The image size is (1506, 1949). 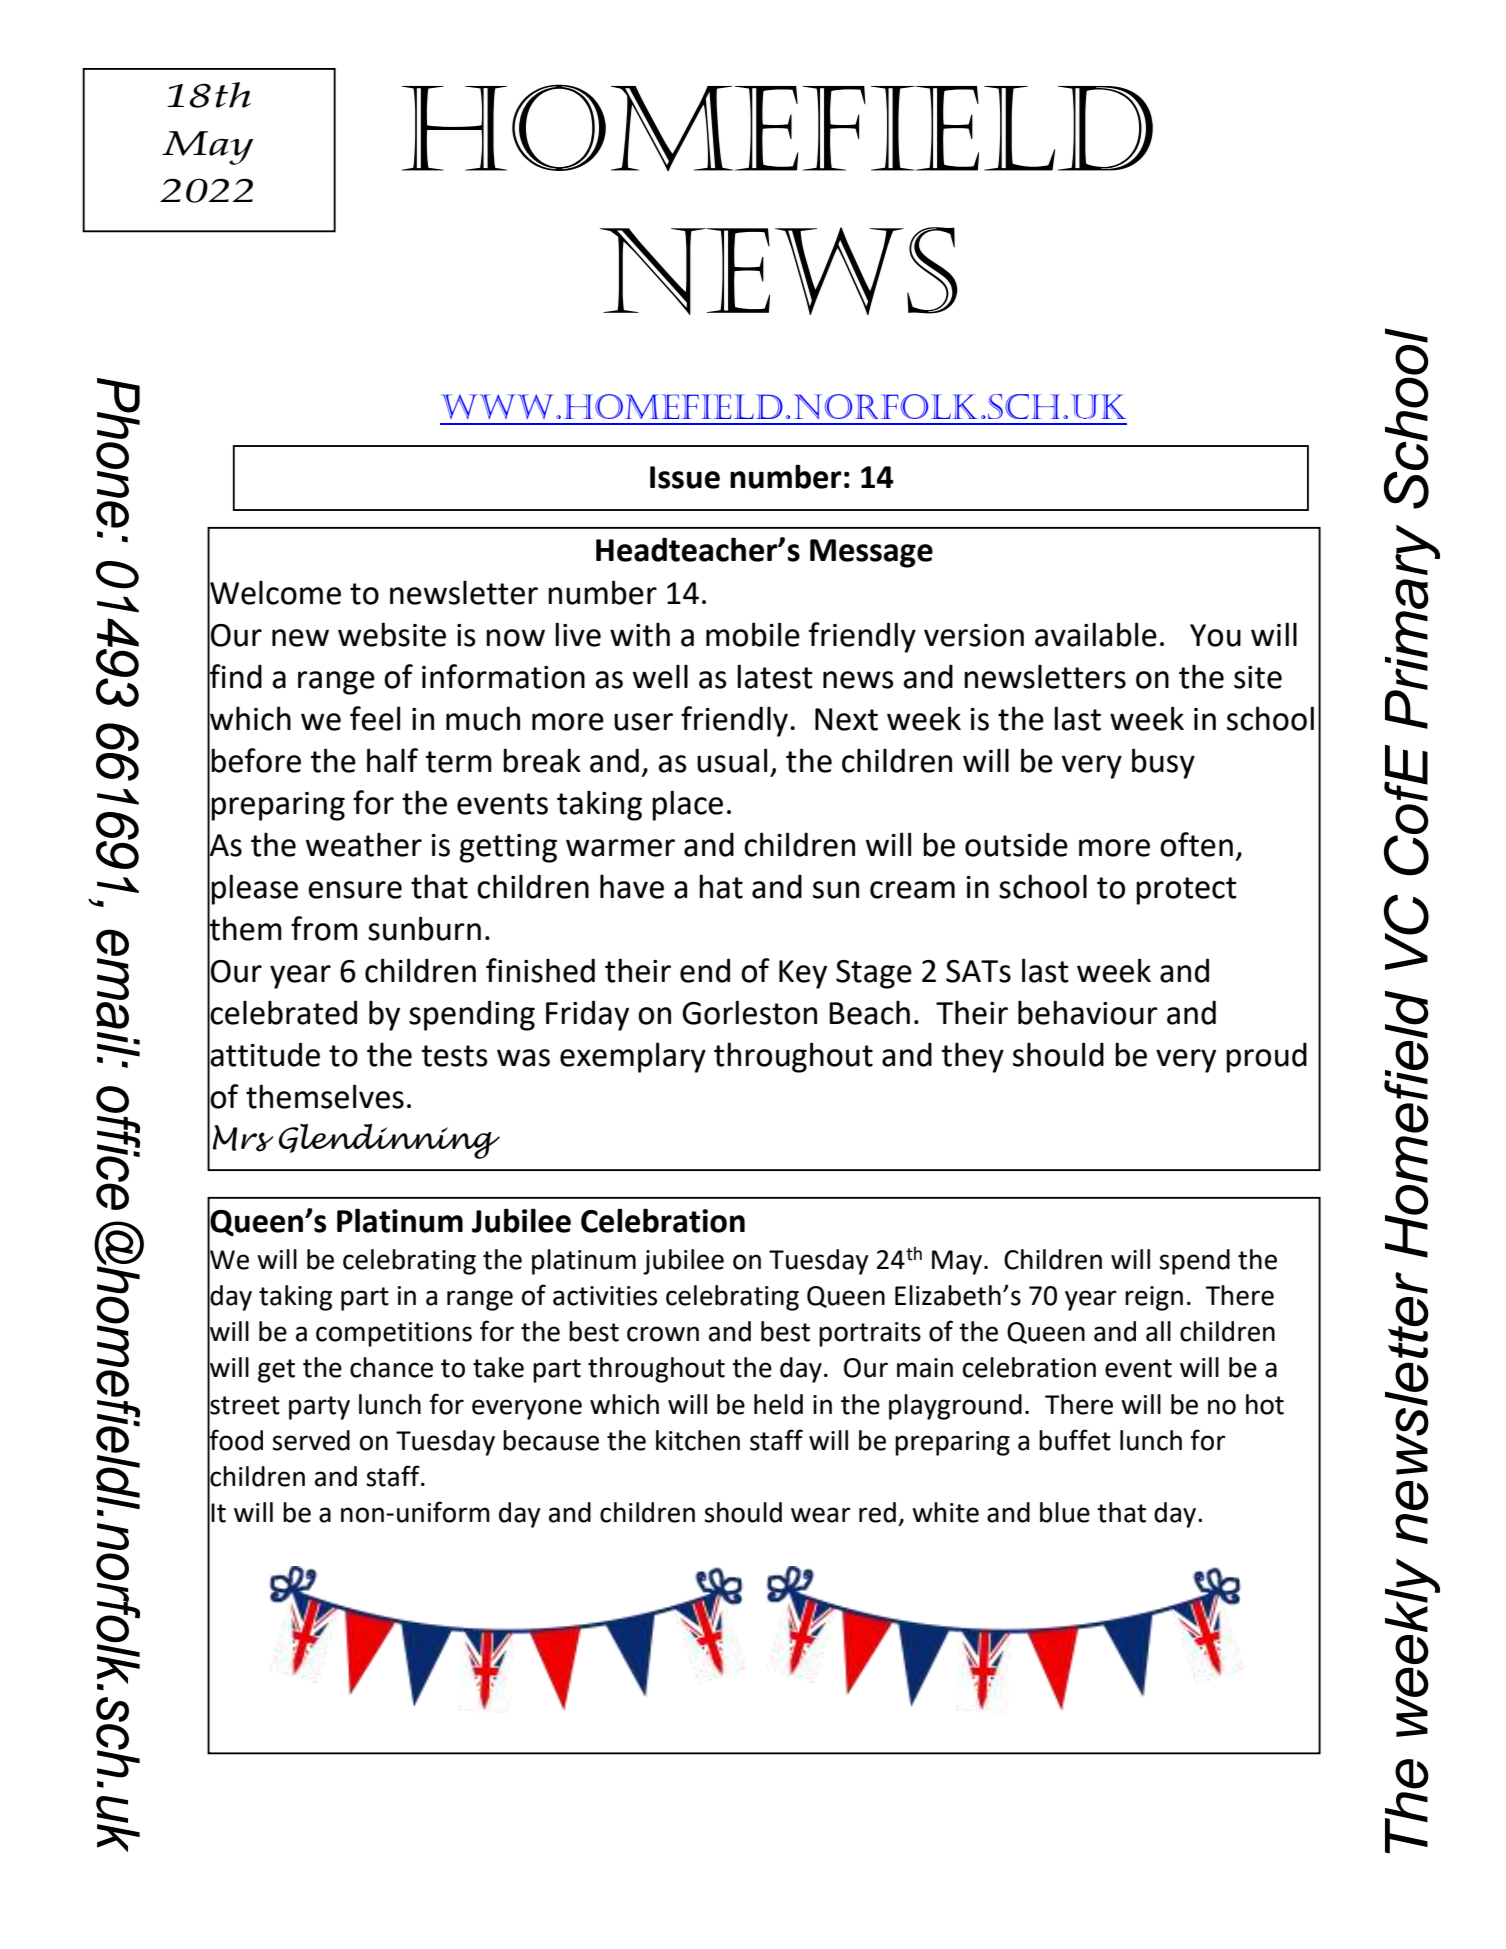 What do you see at coordinates (1096, 634) in the screenshot?
I see `available` at bounding box center [1096, 634].
